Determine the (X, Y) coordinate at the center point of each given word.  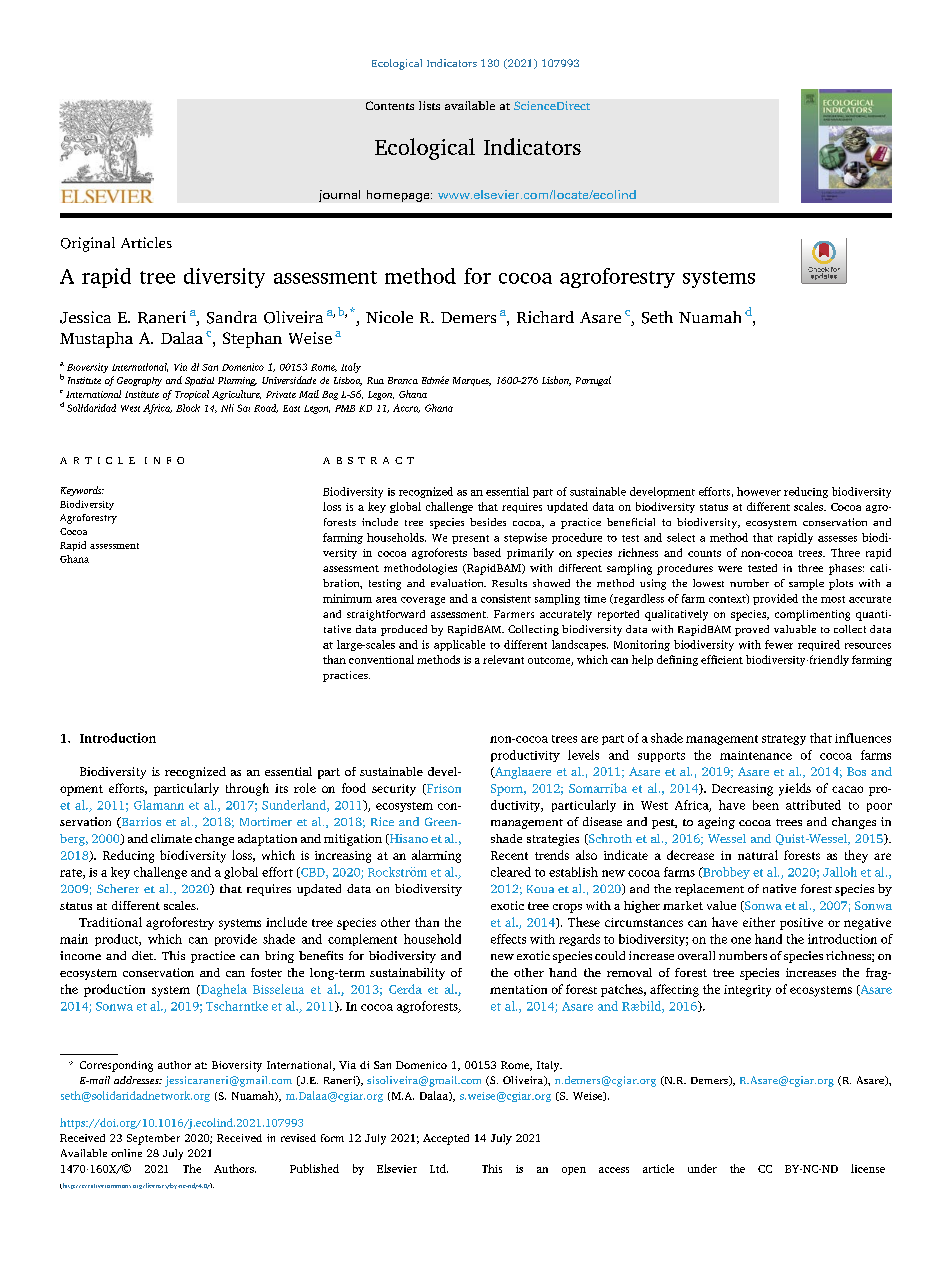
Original (88, 244)
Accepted (446, 1139)
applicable (459, 645)
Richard (545, 317)
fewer (779, 644)
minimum (347, 598)
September (153, 1139)
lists (429, 105)
